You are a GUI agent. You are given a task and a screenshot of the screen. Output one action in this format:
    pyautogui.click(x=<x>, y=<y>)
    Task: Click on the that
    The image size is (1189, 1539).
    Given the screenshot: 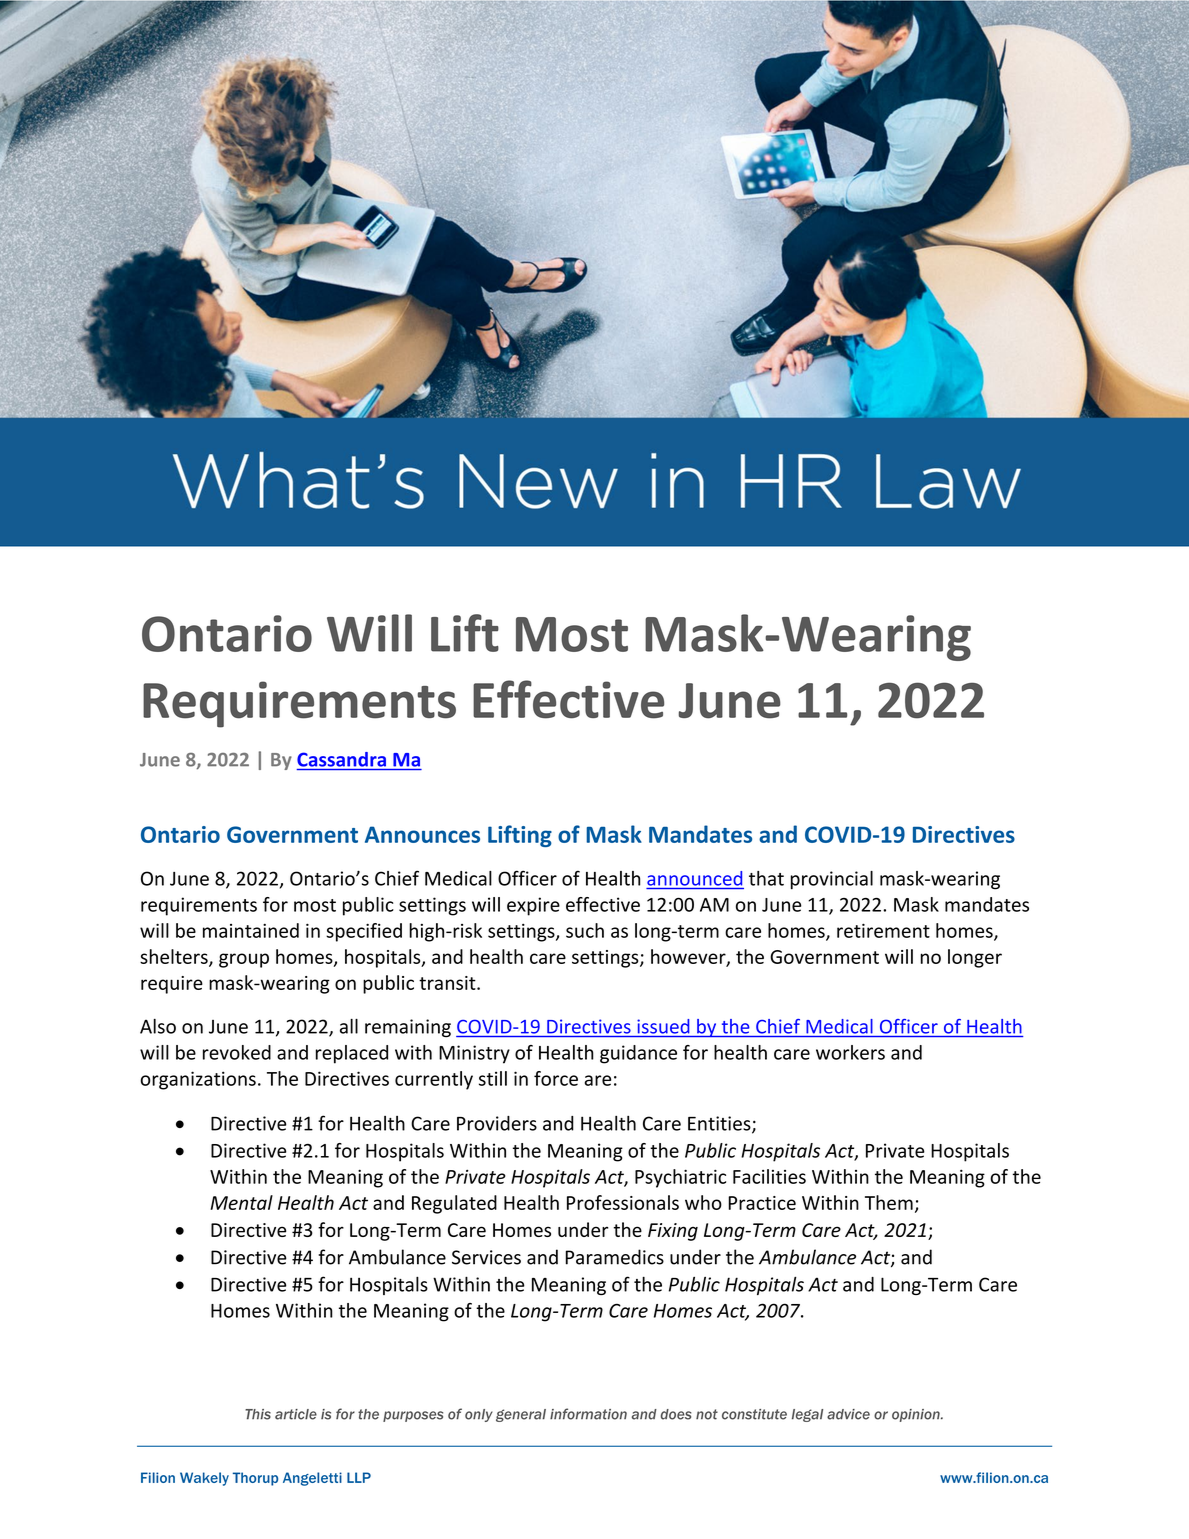 What is the action you would take?
    pyautogui.click(x=766, y=878)
